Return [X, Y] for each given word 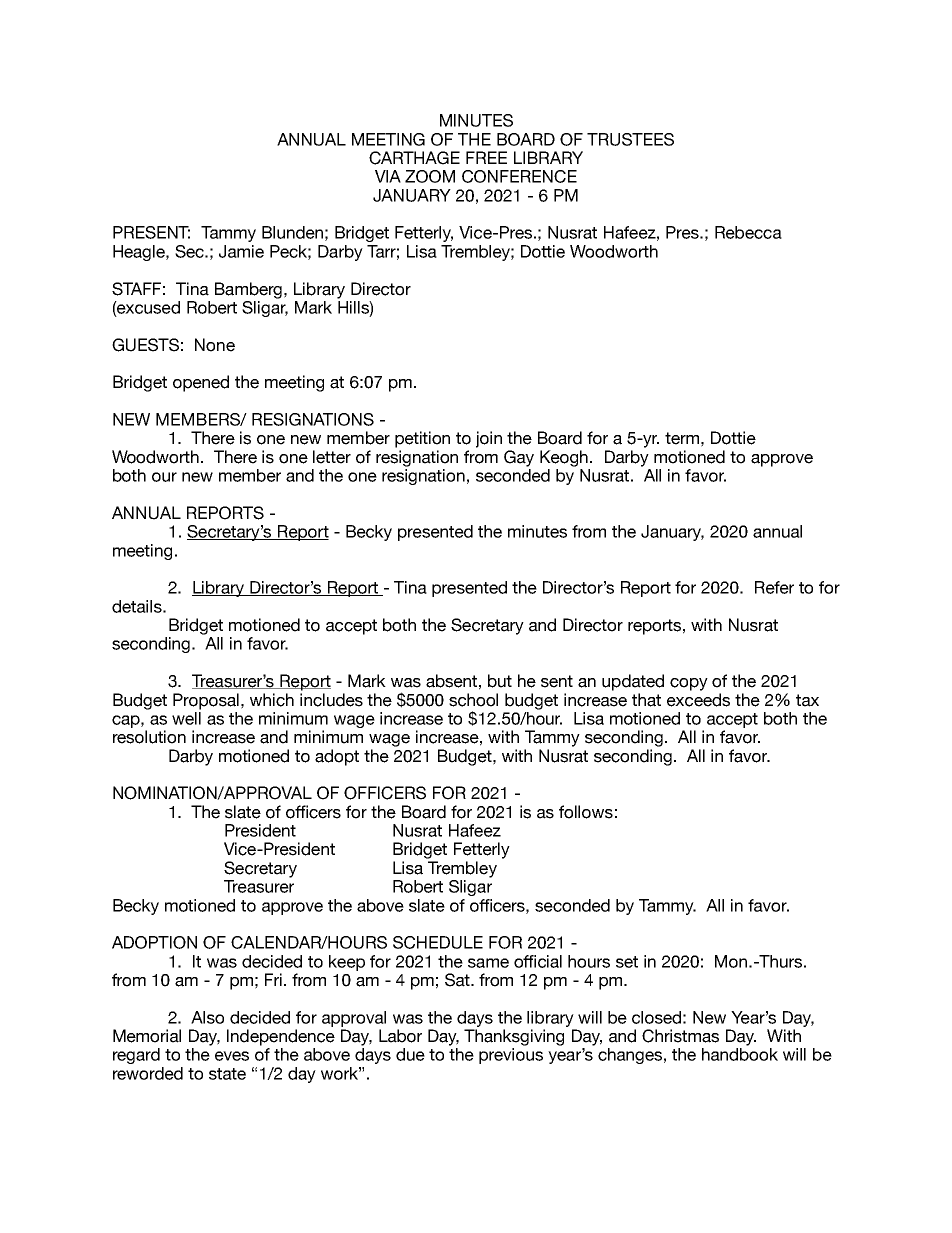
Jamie [241, 251]
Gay [519, 458]
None [215, 345]
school [473, 700]
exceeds [698, 700]
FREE [486, 157]
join [489, 439]
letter [332, 457]
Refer [774, 587]
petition [422, 439]
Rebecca [748, 232]
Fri [275, 979]
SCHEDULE [438, 942]
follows [586, 812]
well [186, 718]
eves [232, 1056]
